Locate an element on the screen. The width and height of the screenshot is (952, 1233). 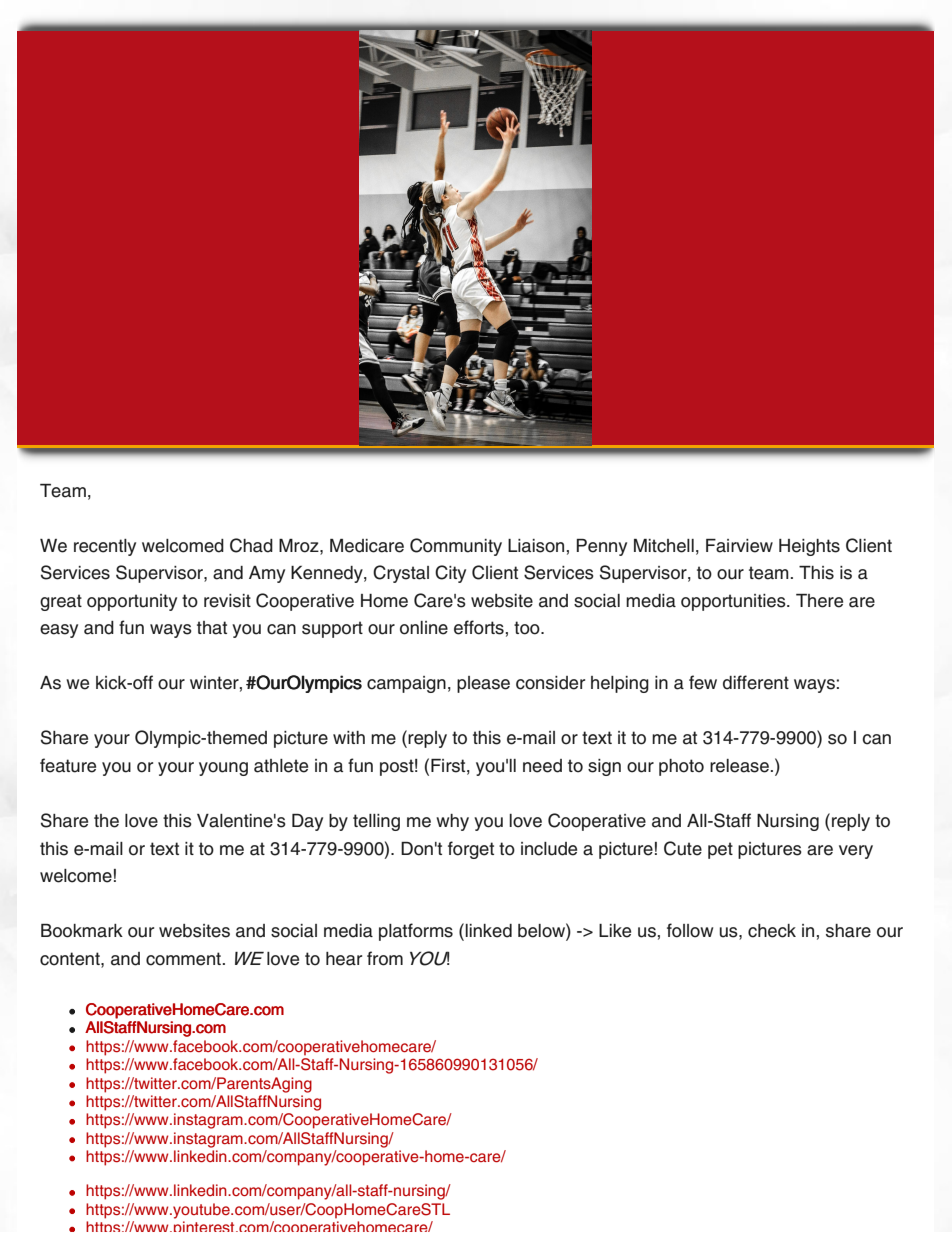
young is located at coordinates (223, 769).
